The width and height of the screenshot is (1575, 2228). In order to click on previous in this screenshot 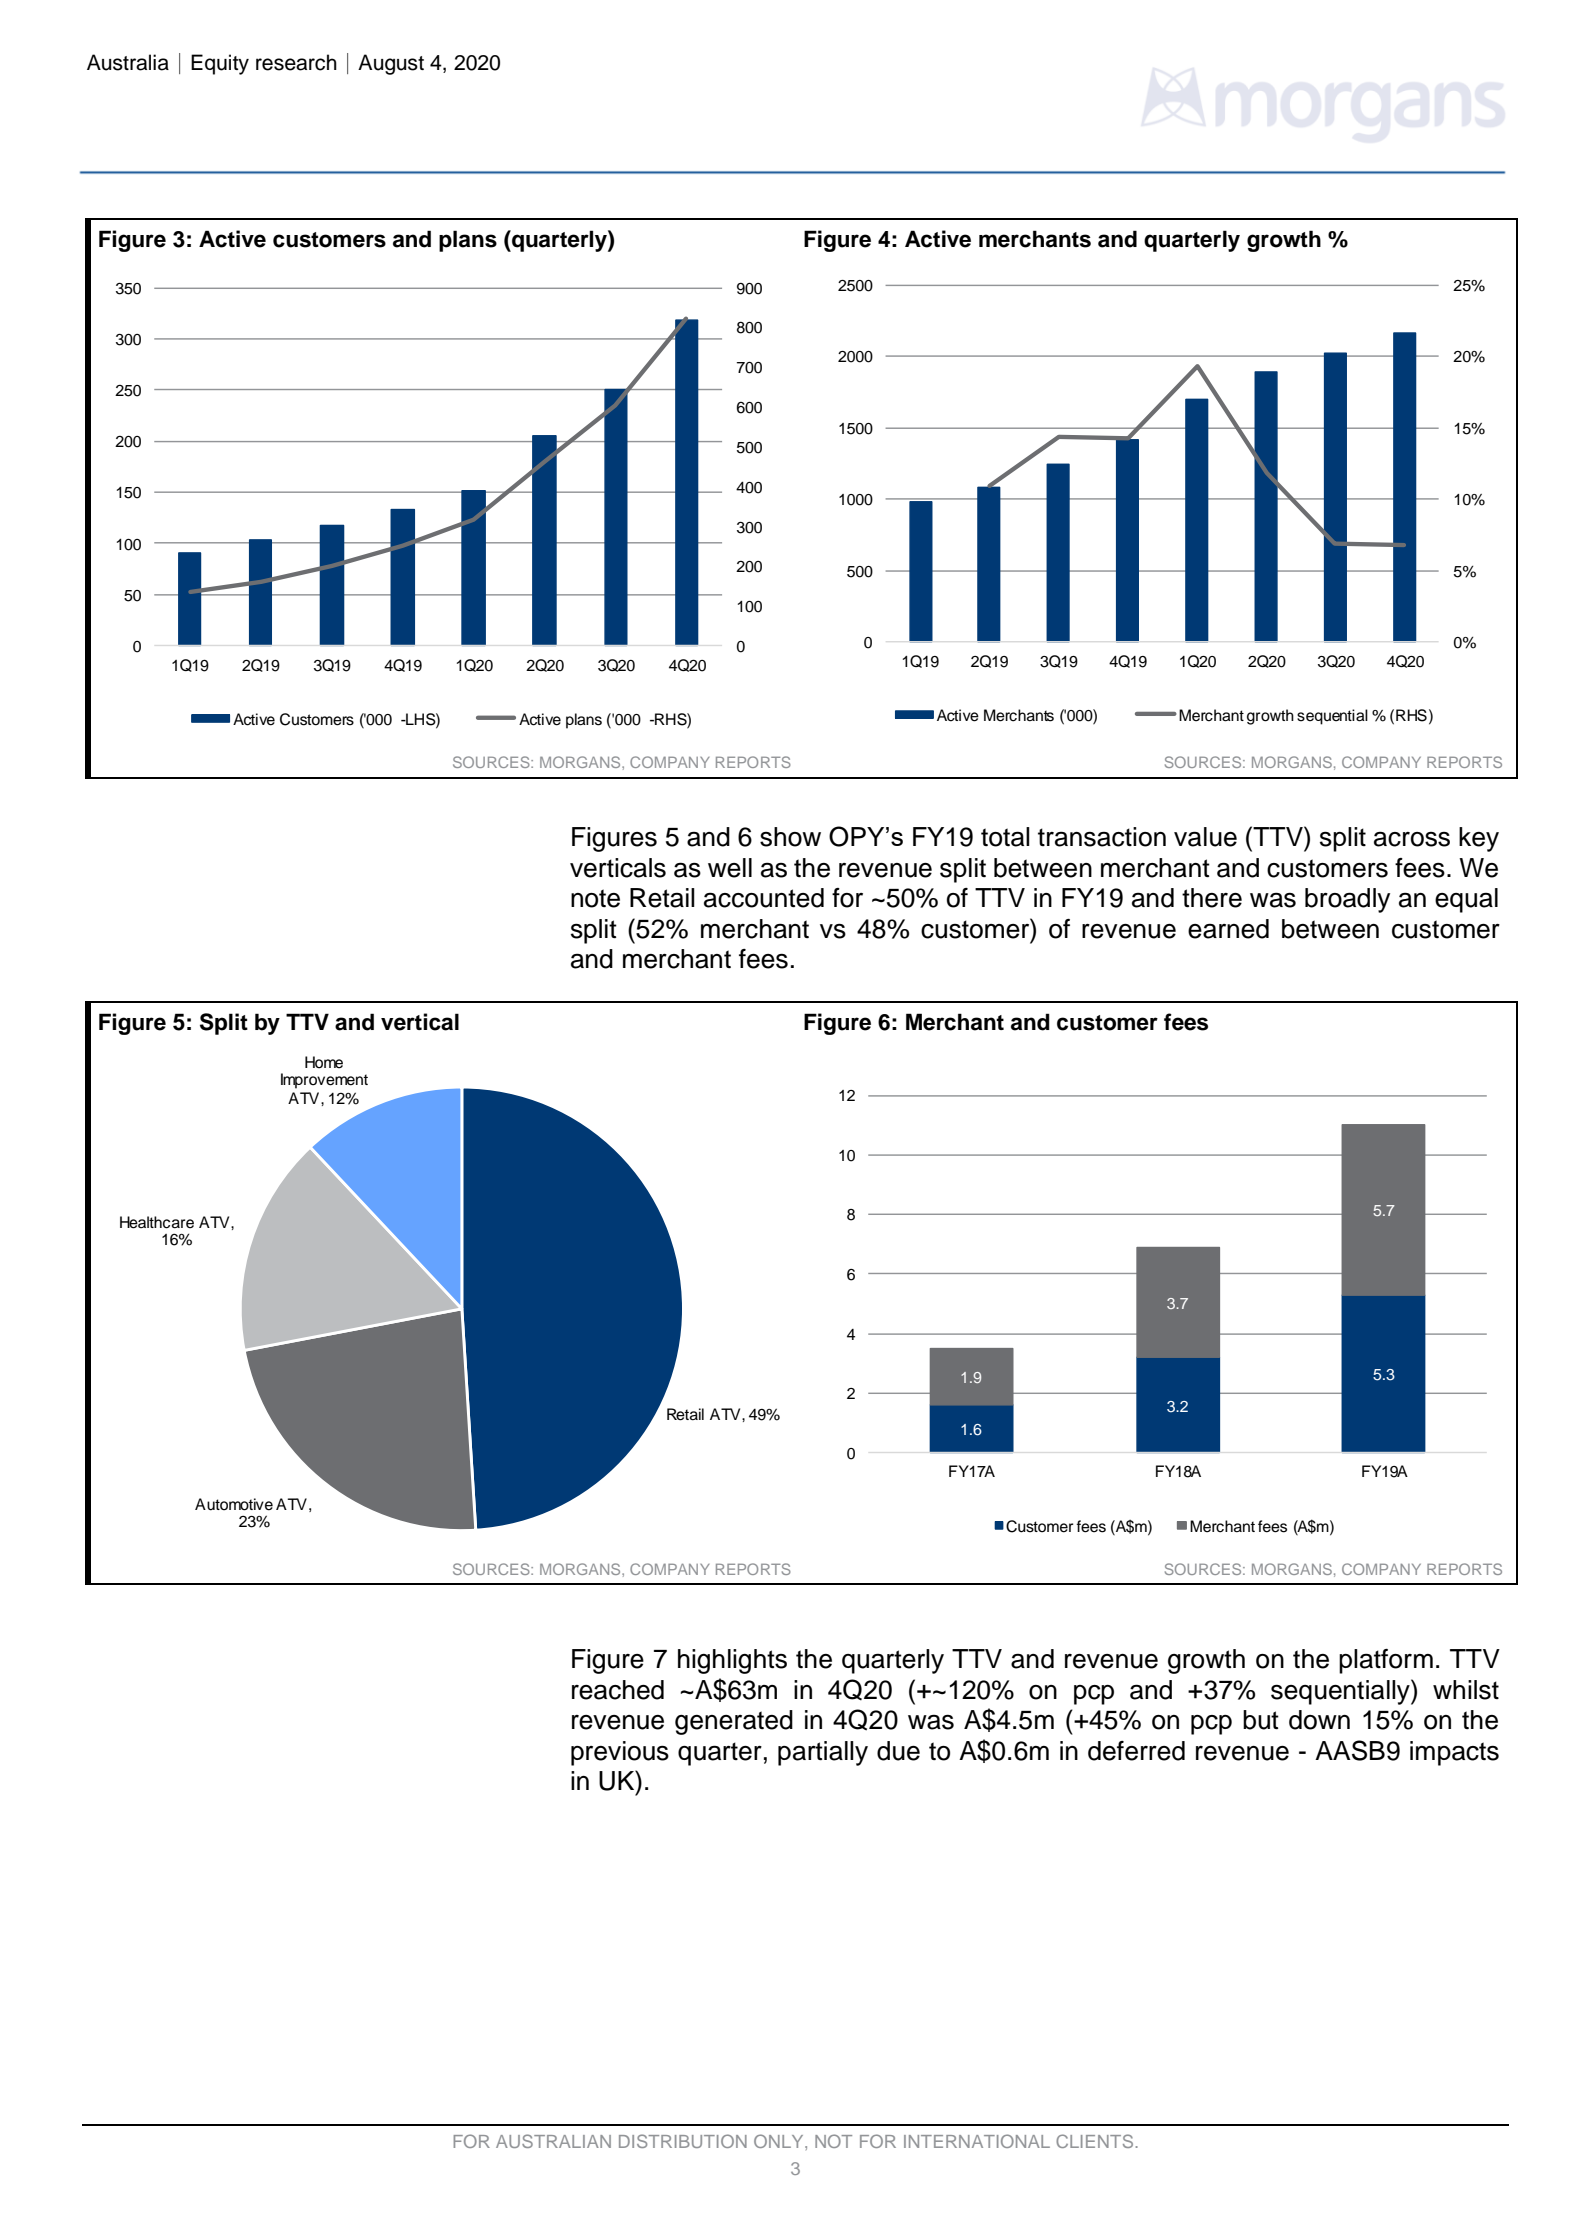, I will do `click(620, 1753)`.
